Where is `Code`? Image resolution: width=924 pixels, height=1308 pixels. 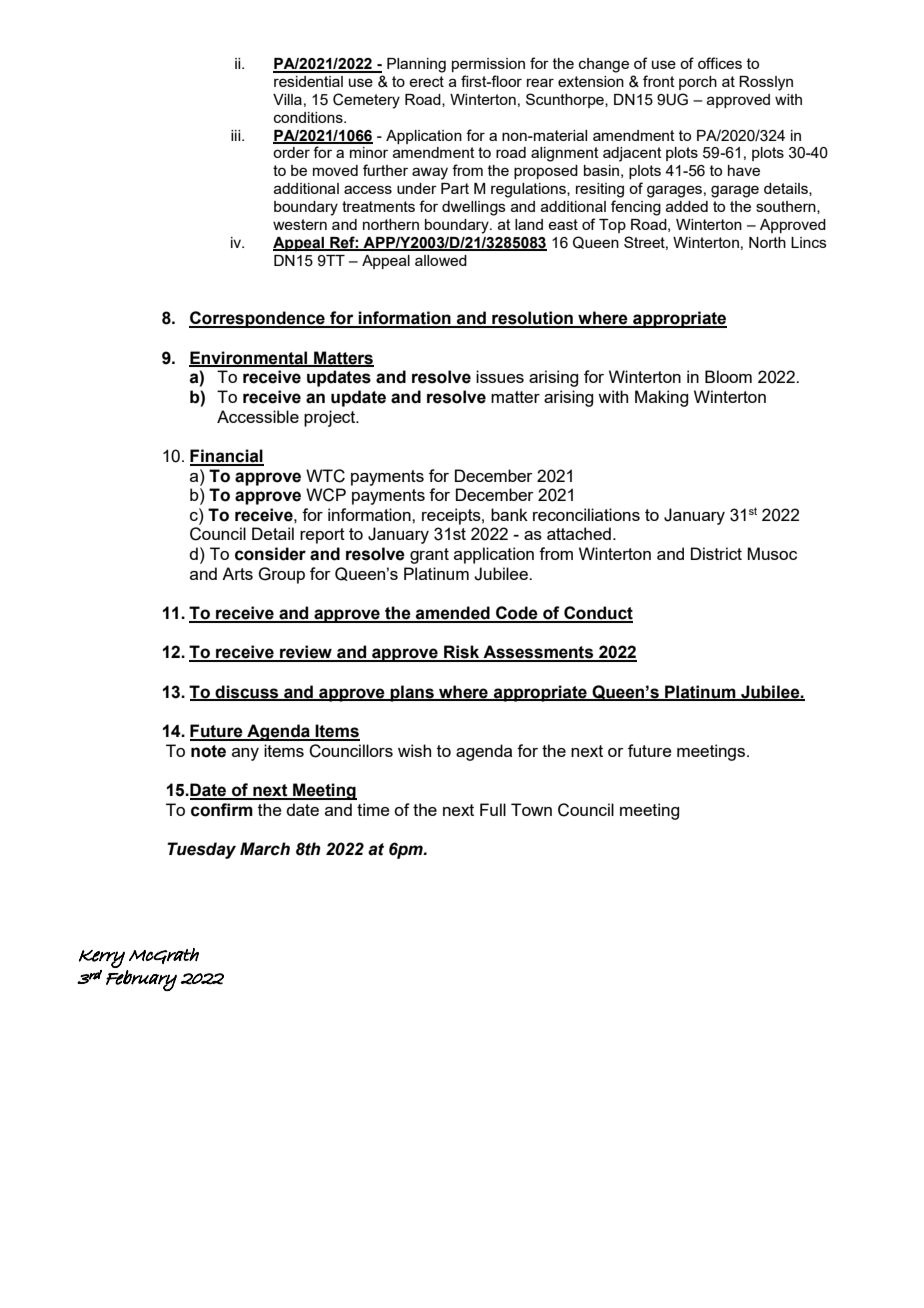 Code is located at coordinates (517, 614).
